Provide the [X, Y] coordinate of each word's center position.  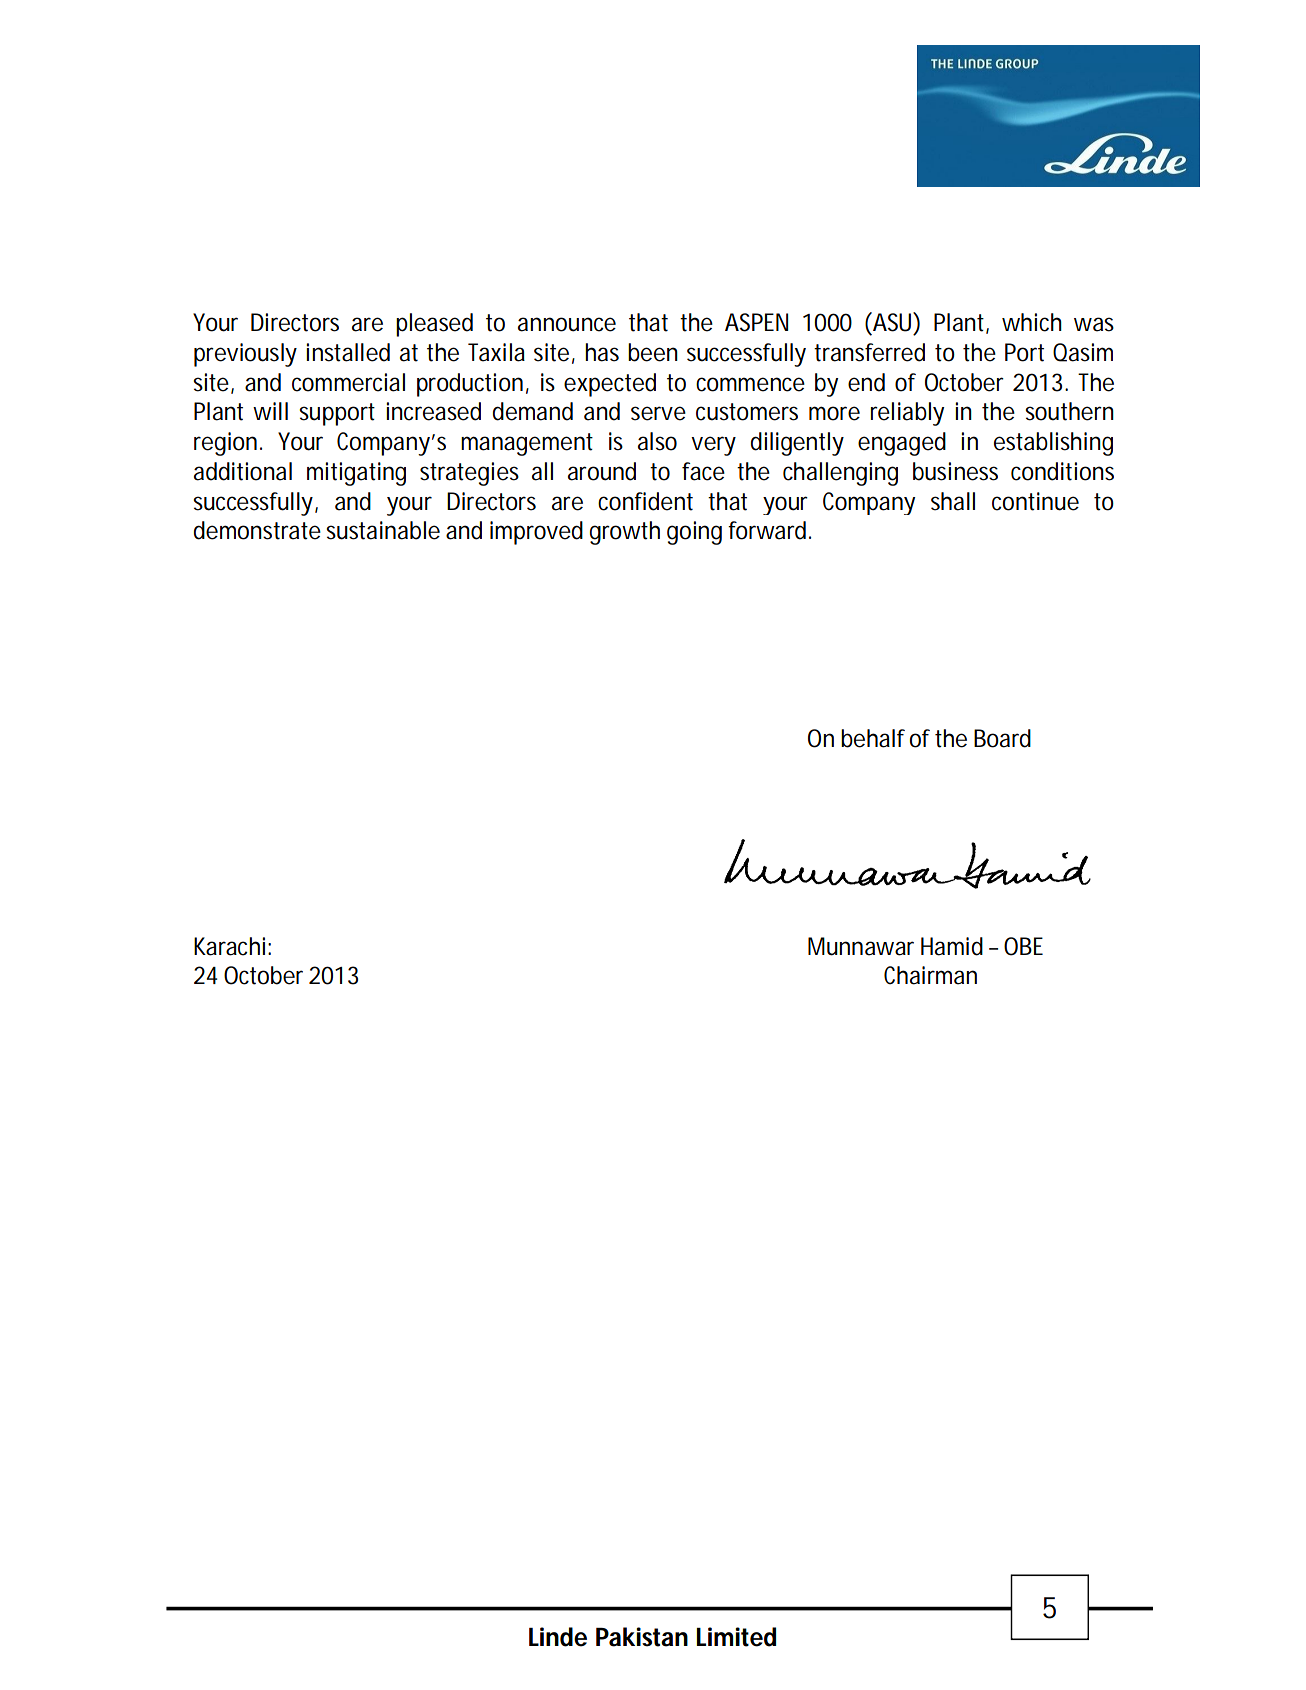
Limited [736, 1637]
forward [767, 530]
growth [625, 533]
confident [645, 501]
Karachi [229, 946]
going [694, 533]
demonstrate [257, 530]
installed [348, 352]
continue [1035, 501]
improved [536, 533]
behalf [873, 738]
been [653, 352]
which [1032, 322]
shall [953, 501]
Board [1002, 738]
